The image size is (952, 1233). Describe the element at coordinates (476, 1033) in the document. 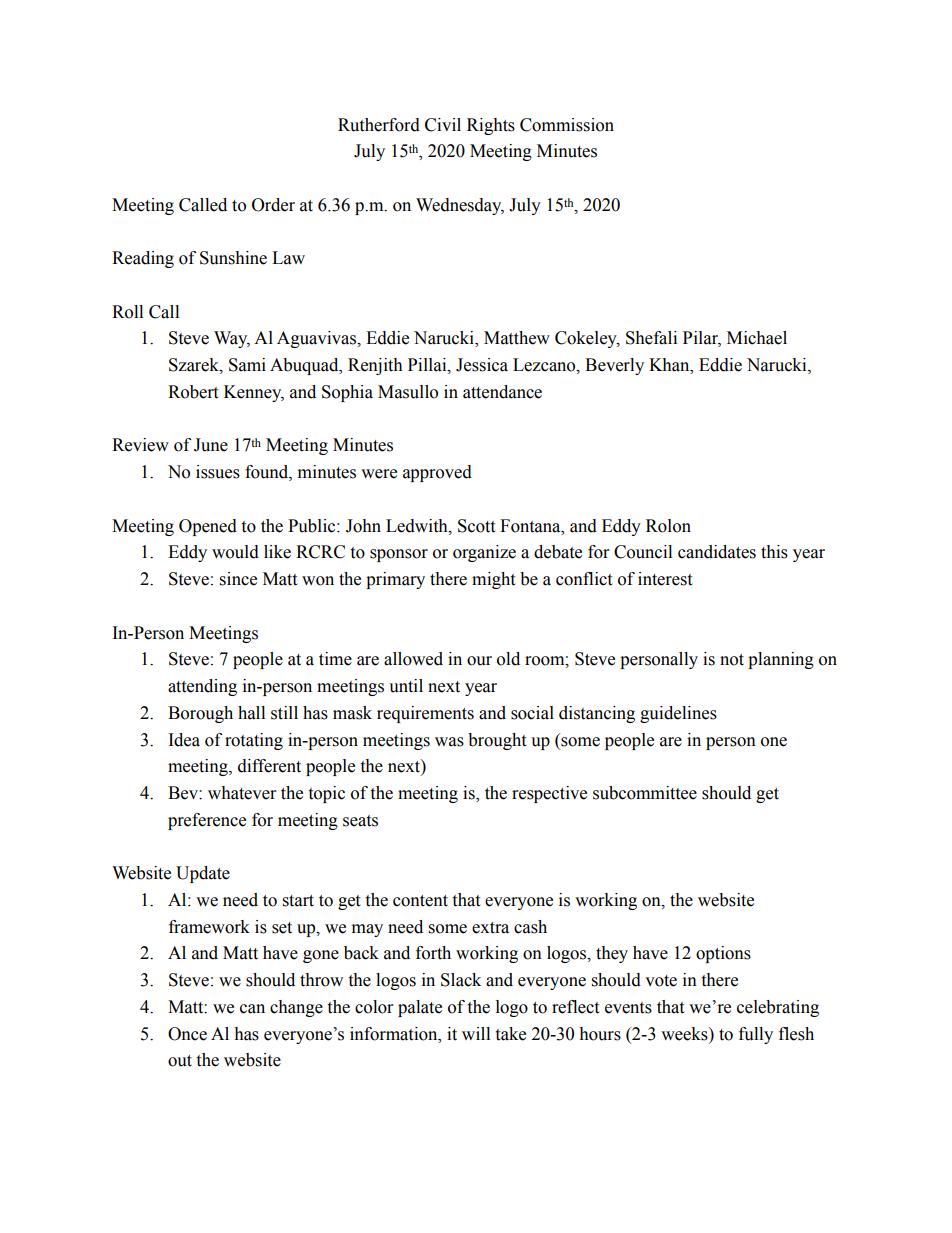

I see `will` at that location.
